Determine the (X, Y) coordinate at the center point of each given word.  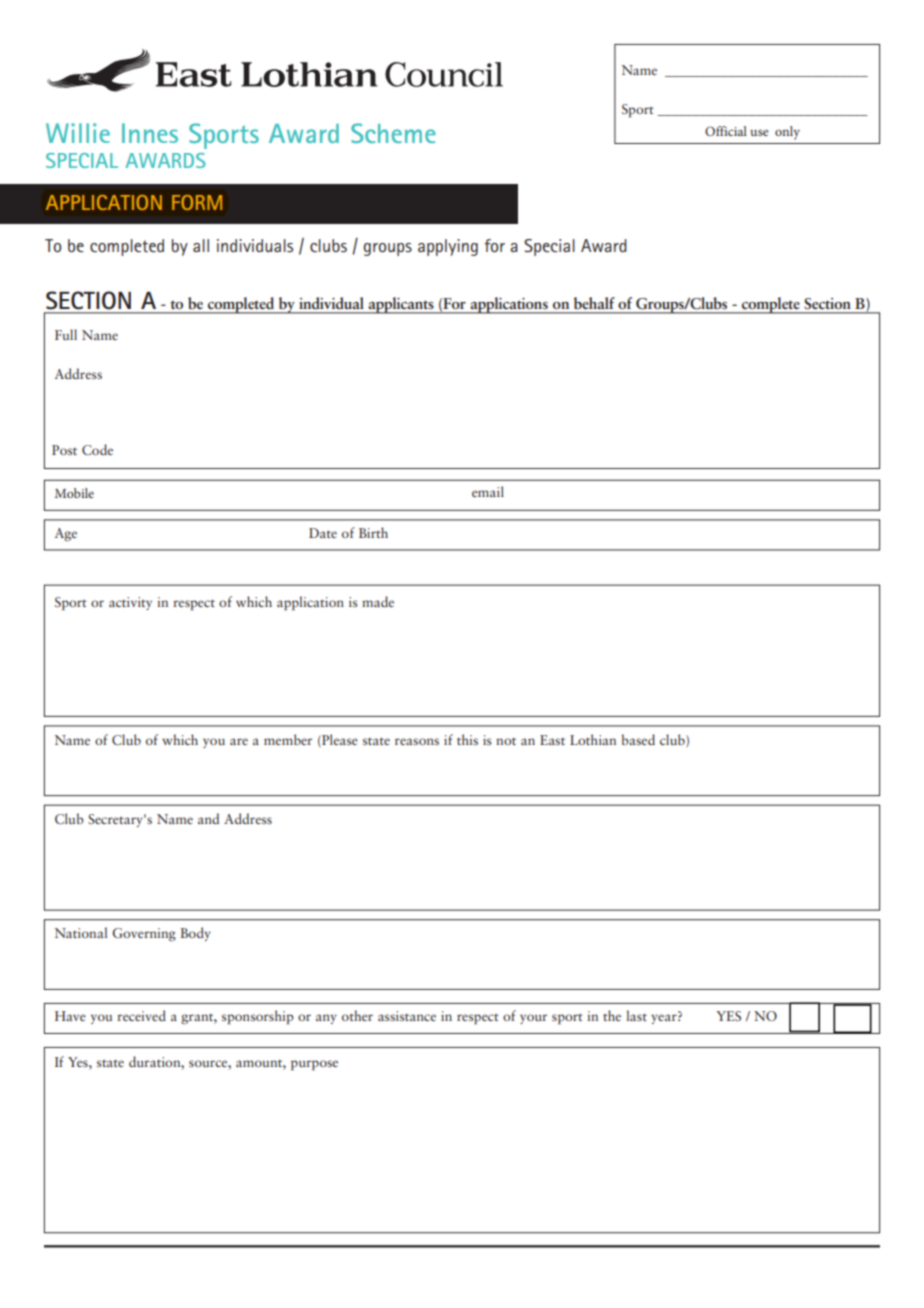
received (141, 1015)
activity (130, 603)
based (638, 739)
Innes (150, 133)
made (378, 601)
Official (726, 131)
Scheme (393, 133)
